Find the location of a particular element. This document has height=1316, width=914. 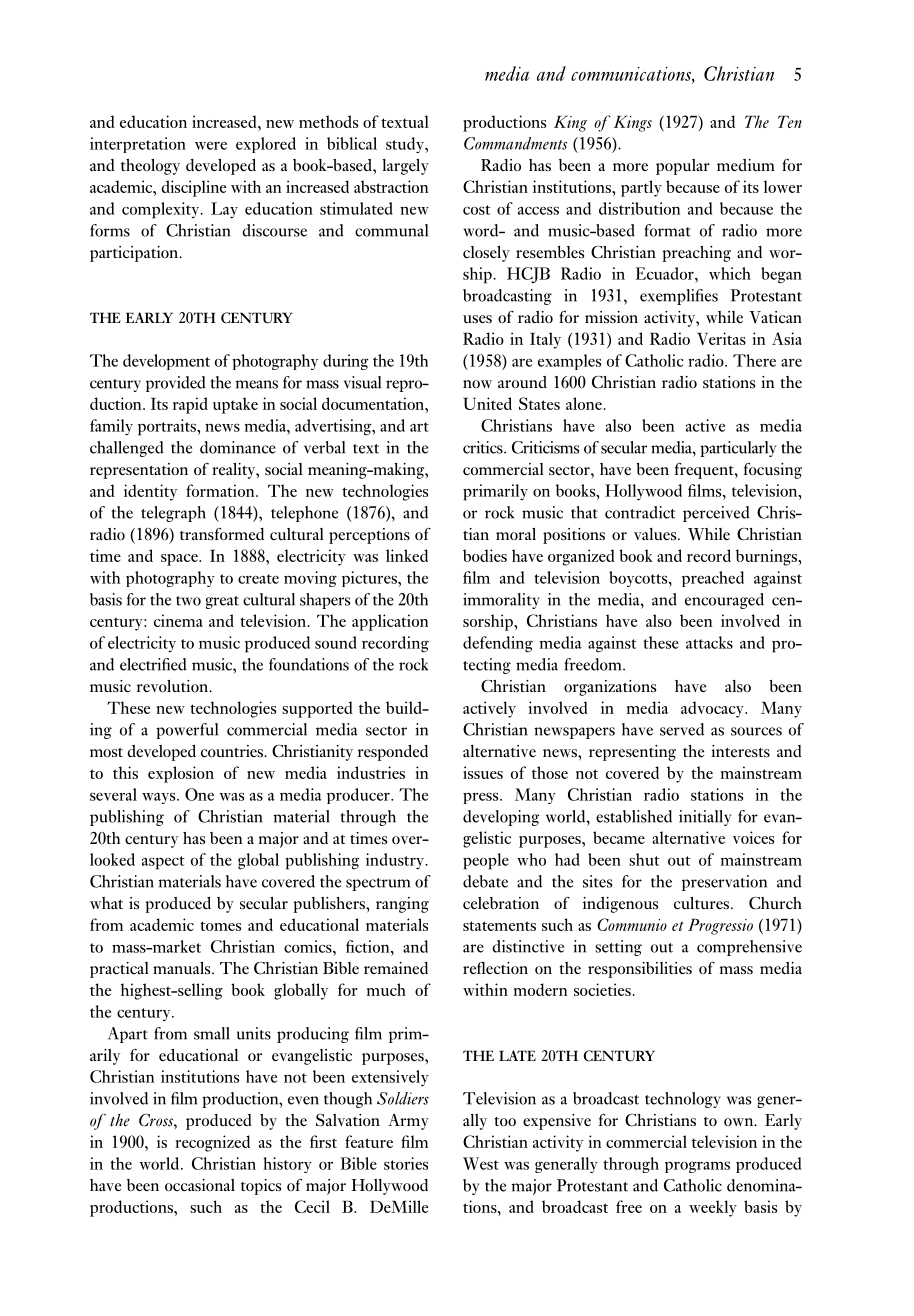

were is located at coordinates (211, 146).
